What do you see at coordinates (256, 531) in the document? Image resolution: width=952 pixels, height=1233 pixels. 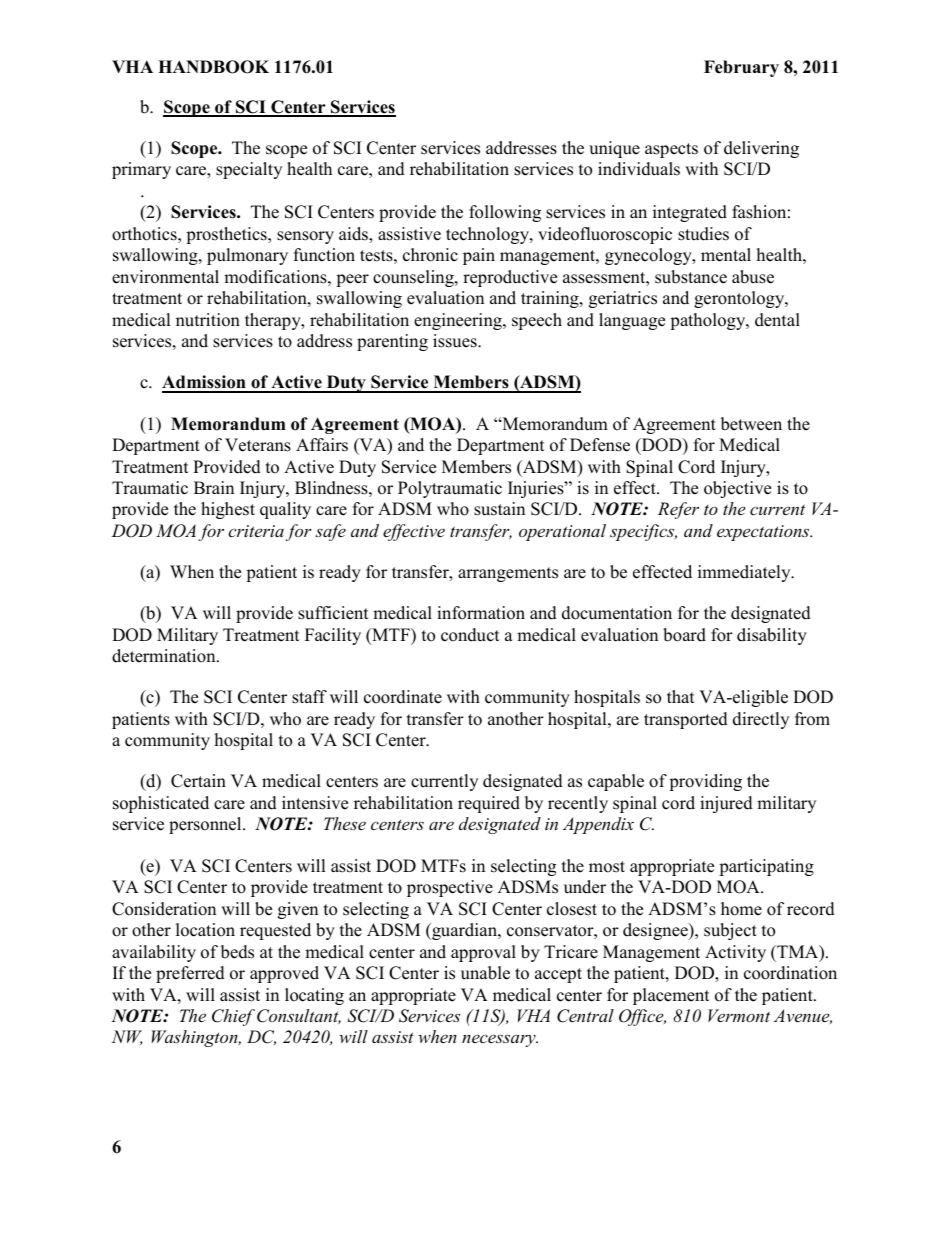 I see `criteria` at bounding box center [256, 531].
